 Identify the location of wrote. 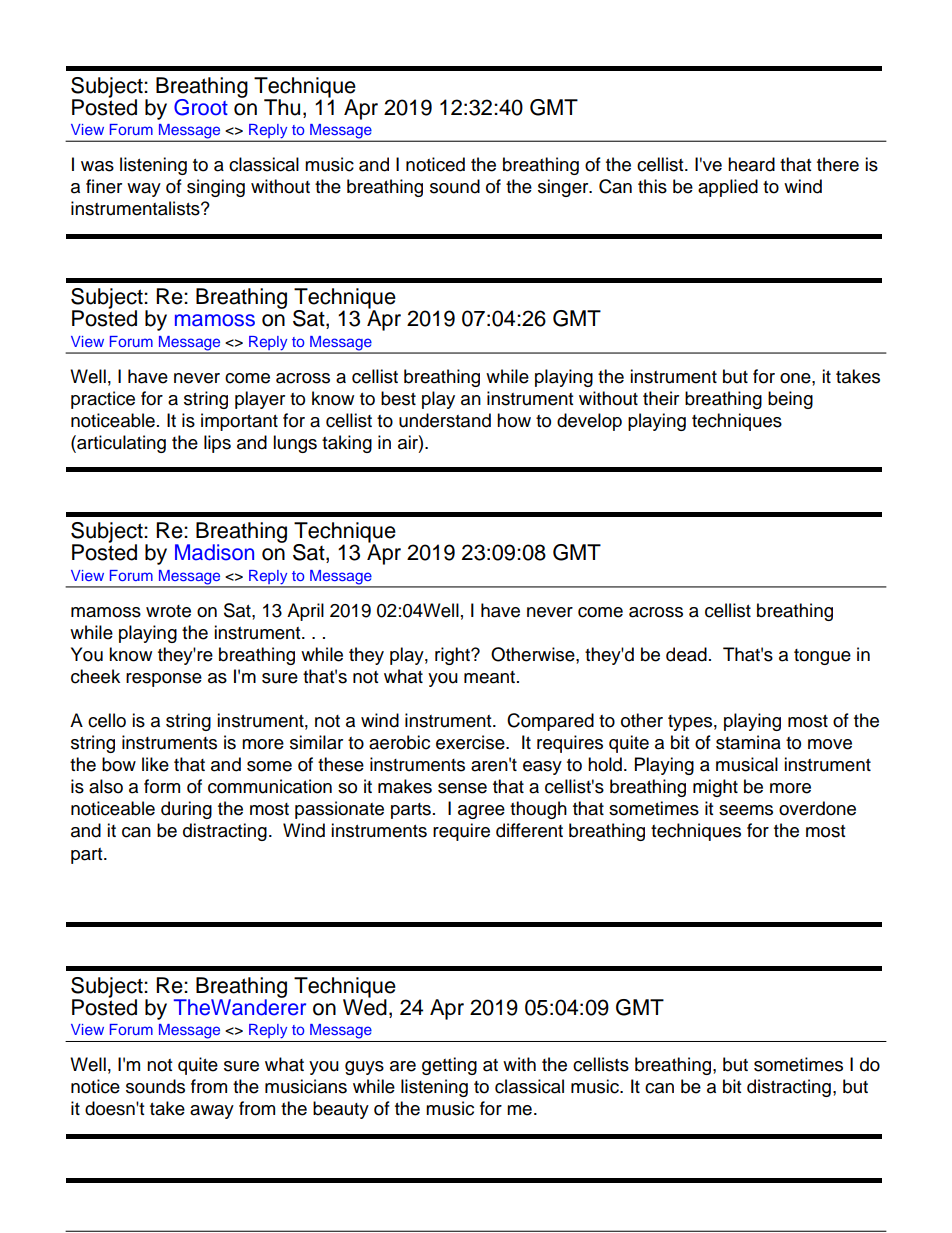
(168, 611).
